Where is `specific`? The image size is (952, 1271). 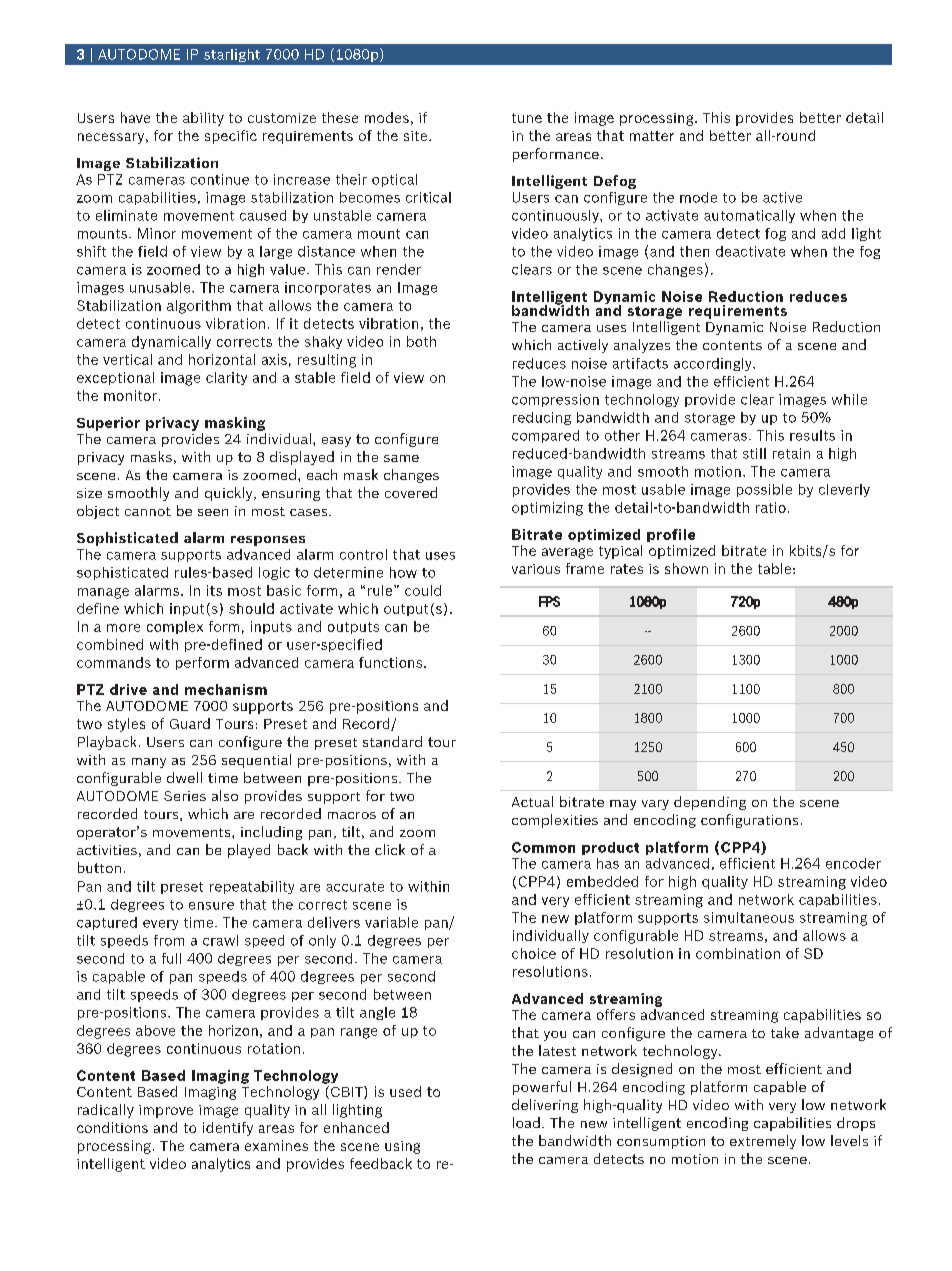
specific is located at coordinates (231, 137).
